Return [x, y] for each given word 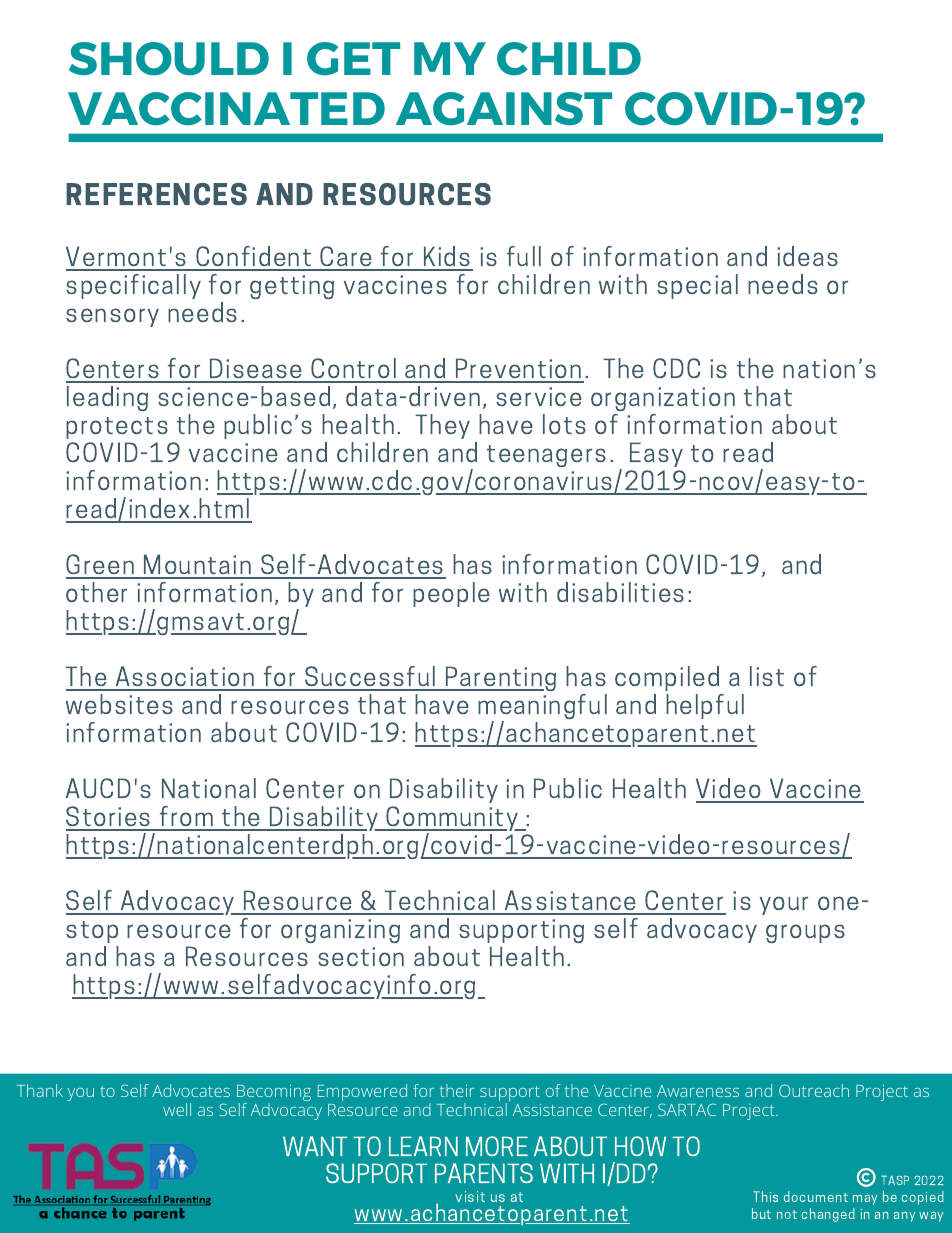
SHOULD [169, 59]
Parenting [500, 678]
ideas [807, 256]
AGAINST [504, 109]
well [177, 1109]
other [96, 592]
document [815, 1196]
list [767, 676]
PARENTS [484, 1173]
